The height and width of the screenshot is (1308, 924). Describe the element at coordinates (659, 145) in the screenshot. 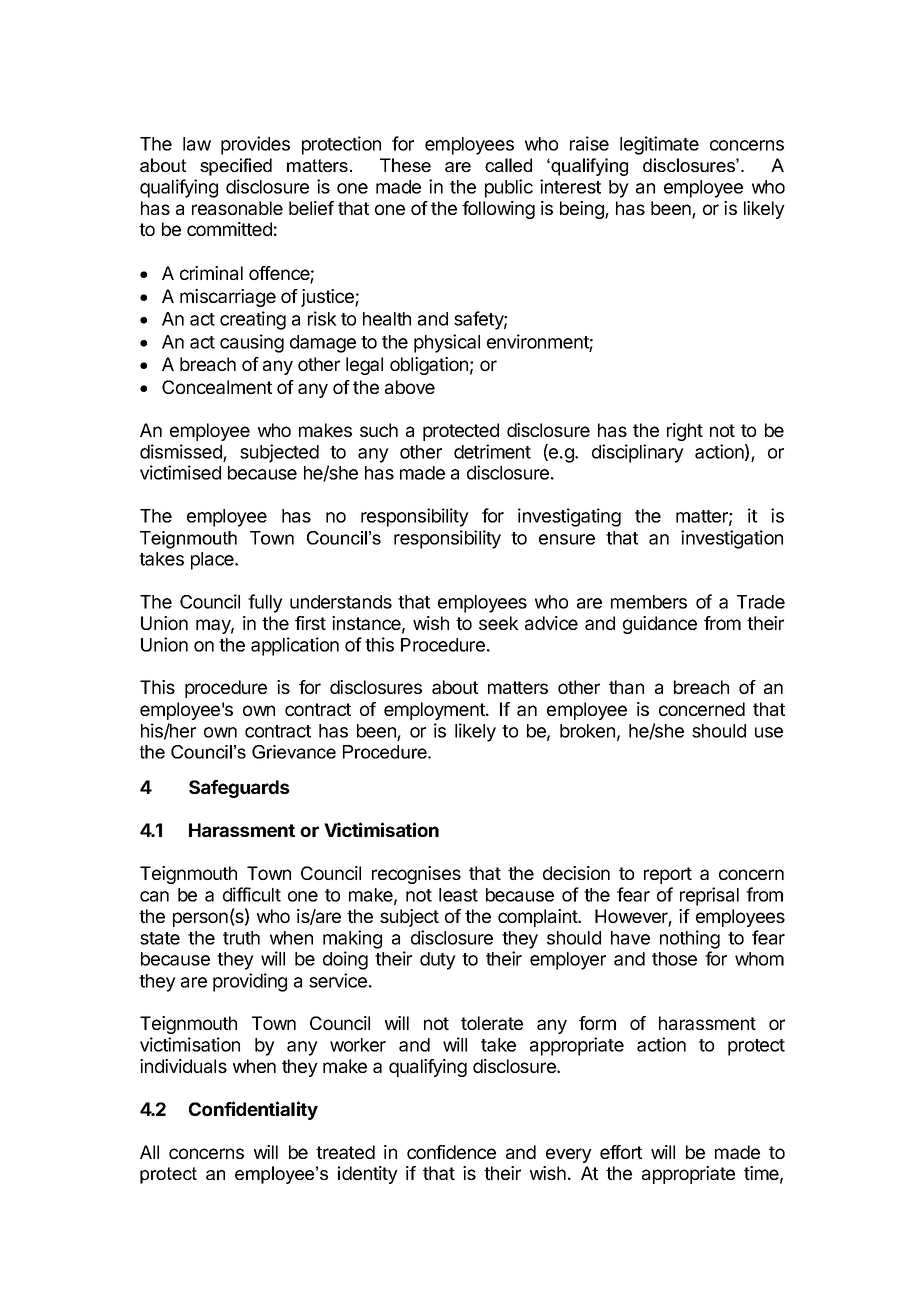

I see `legitimate` at that location.
